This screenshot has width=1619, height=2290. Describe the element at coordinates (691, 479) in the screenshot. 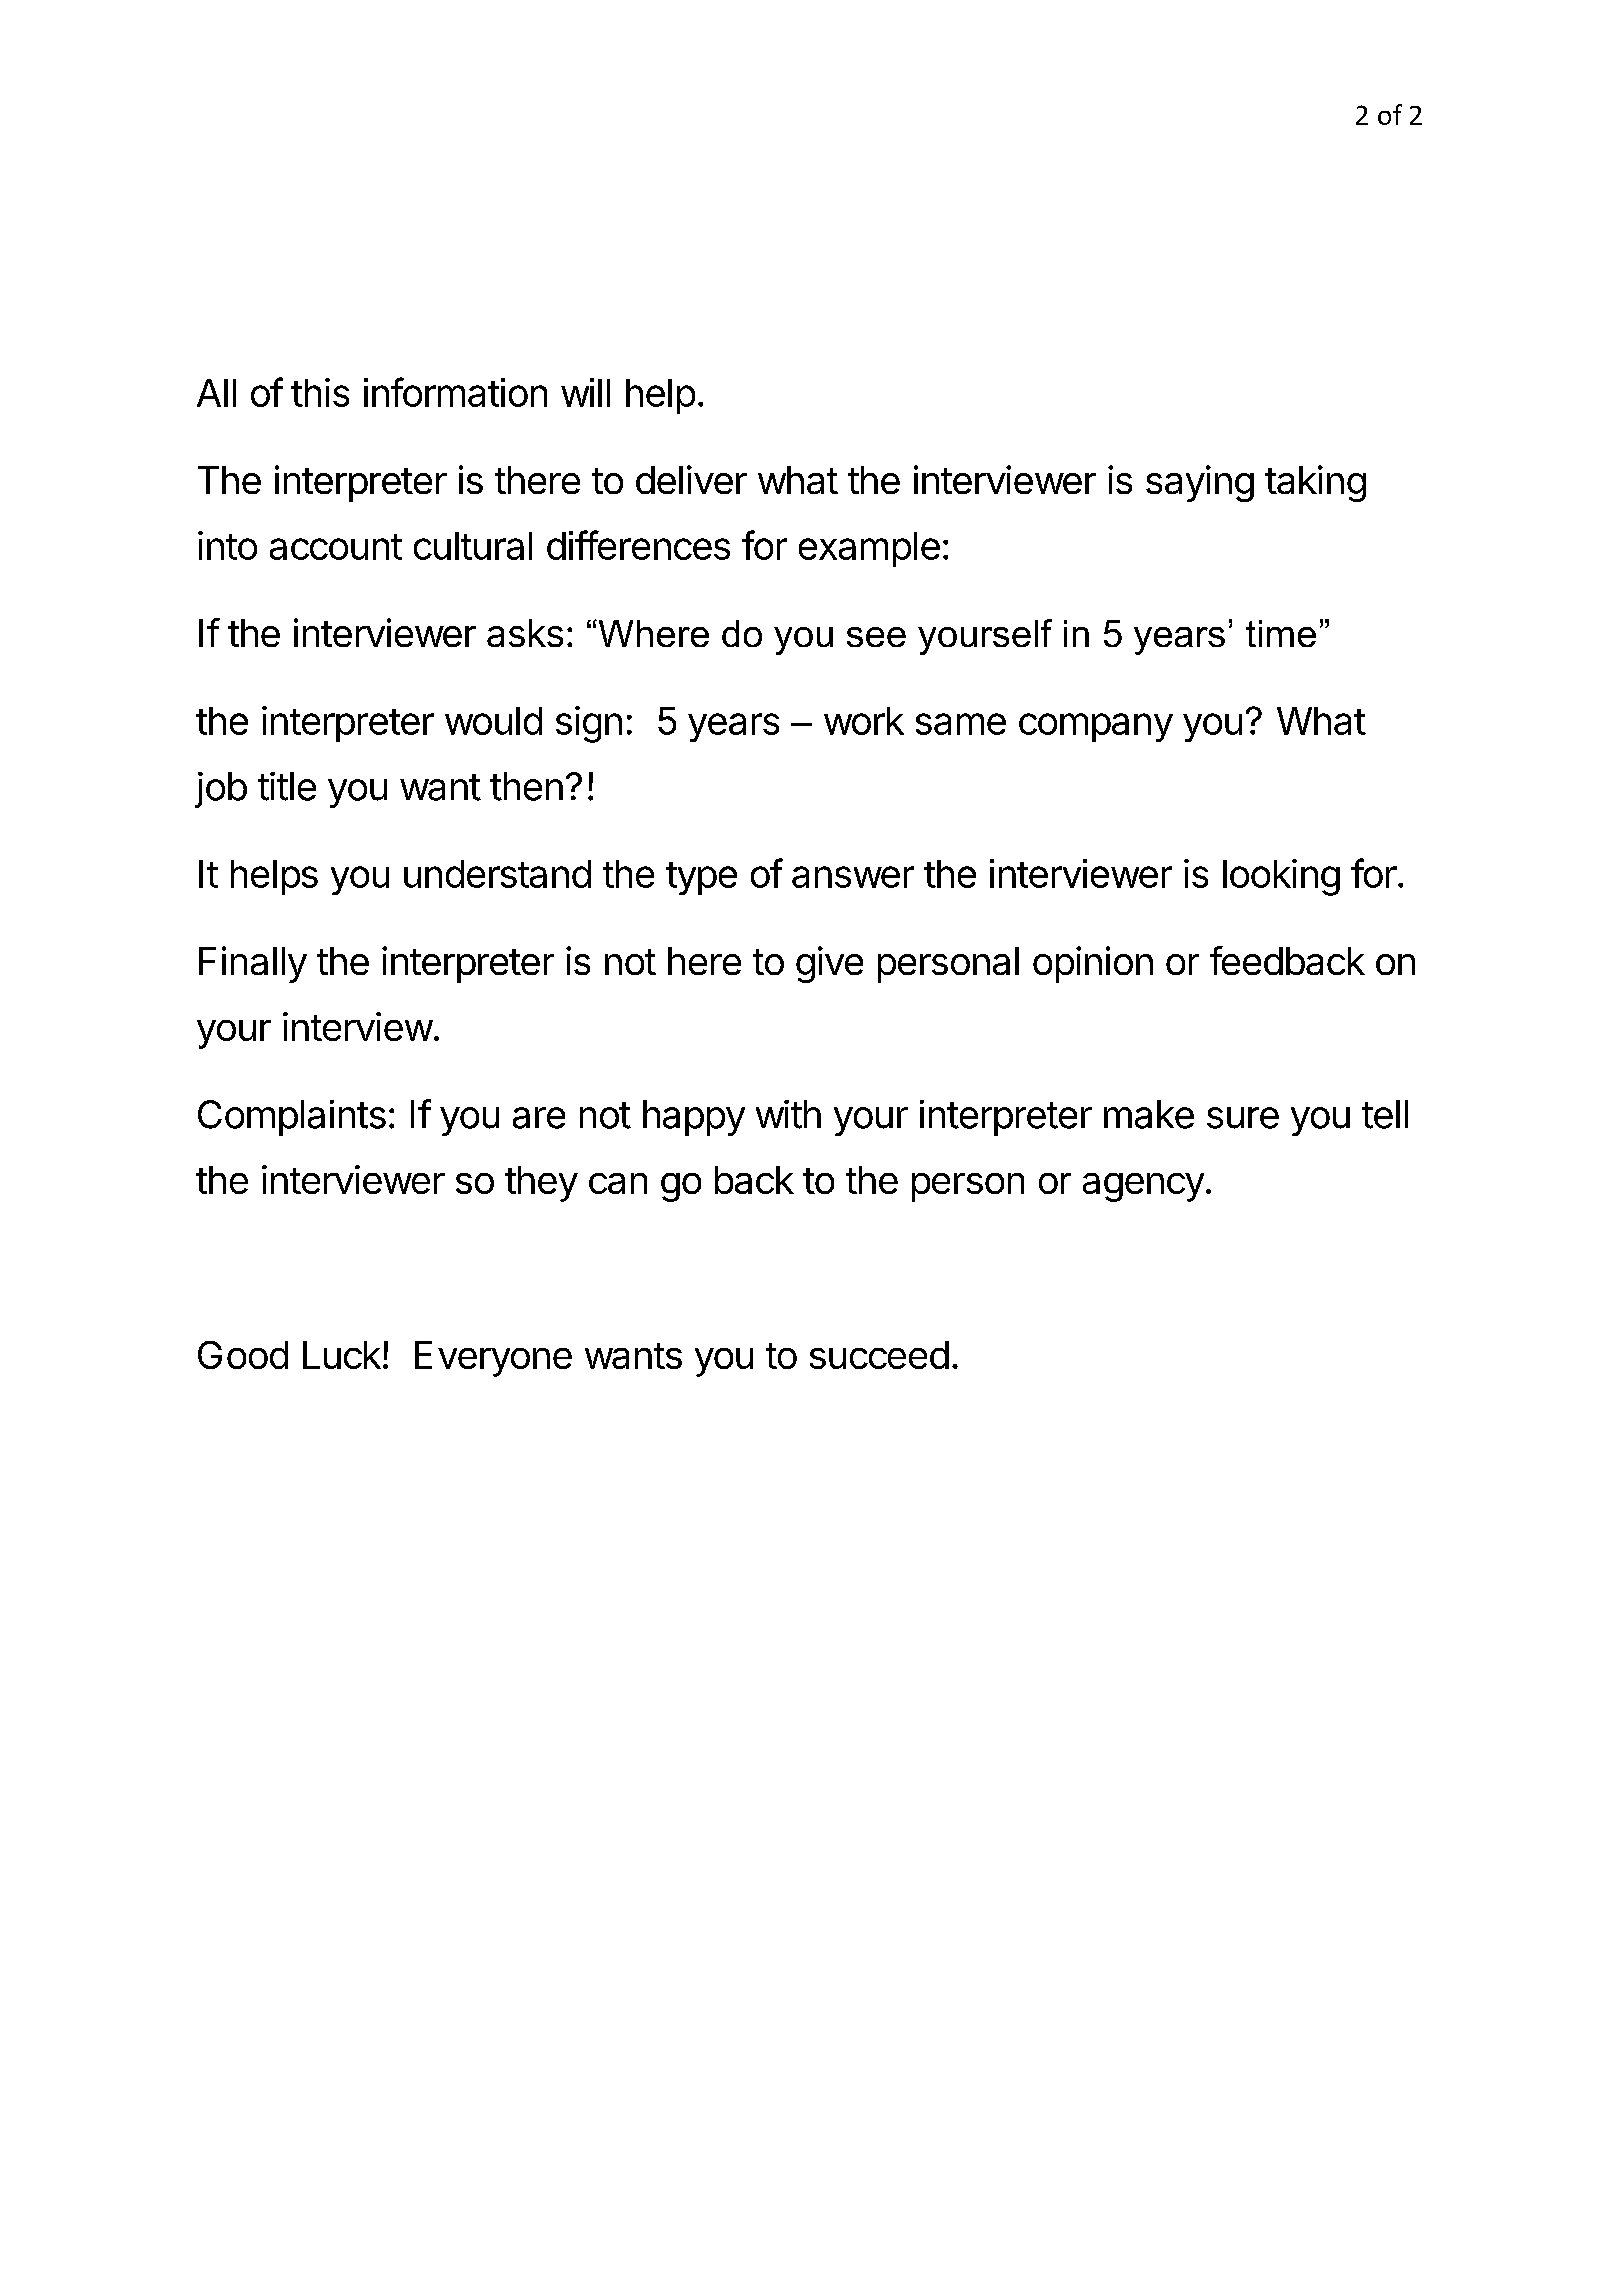

I see `deliver` at that location.
